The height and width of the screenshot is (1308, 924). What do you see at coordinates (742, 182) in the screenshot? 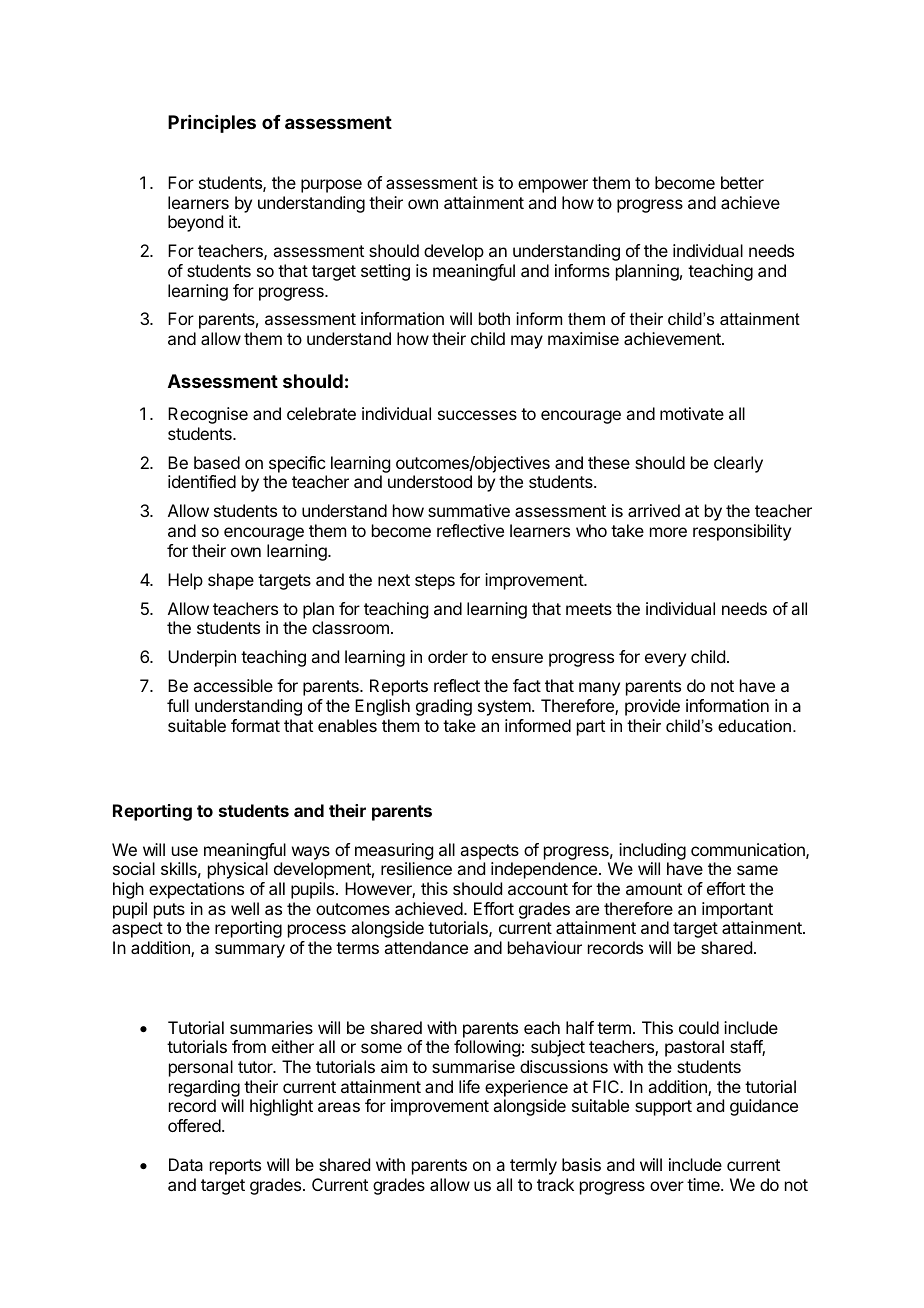
I see `better` at bounding box center [742, 182].
